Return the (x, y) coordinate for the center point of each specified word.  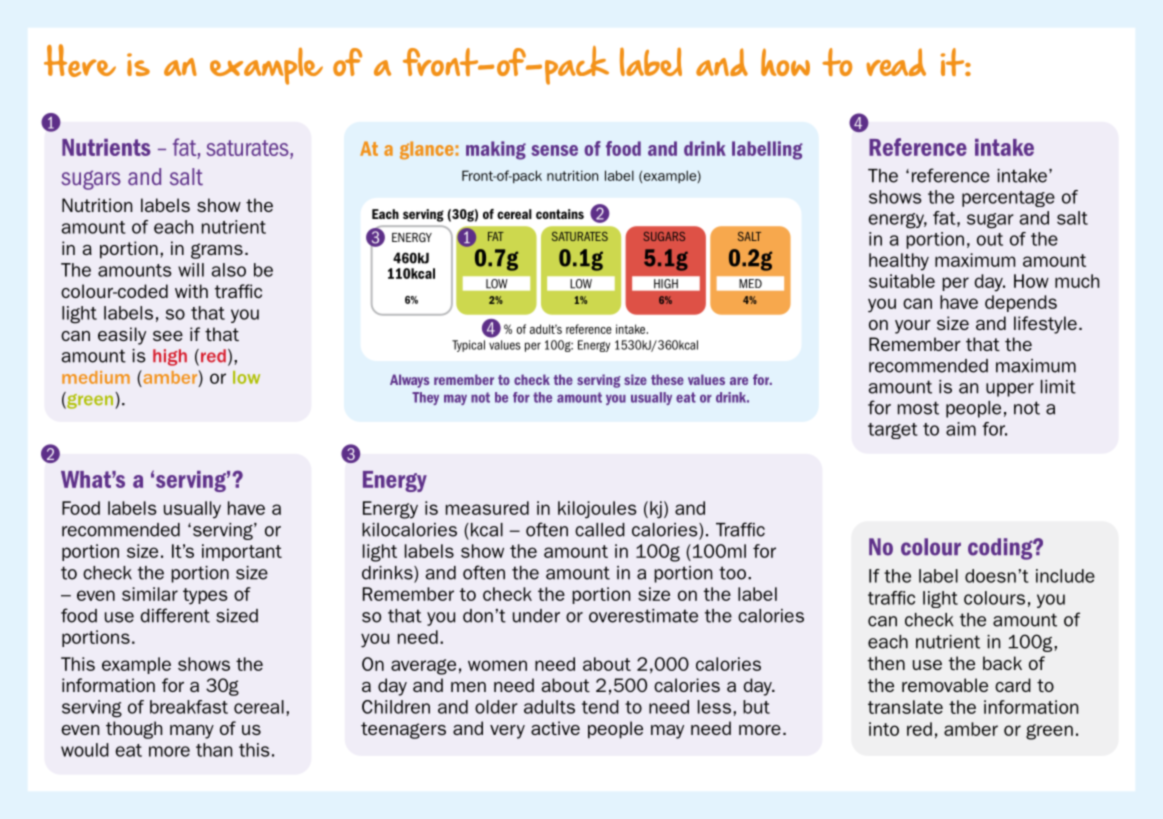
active (555, 728)
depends (1021, 303)
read (896, 62)
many (192, 732)
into (884, 729)
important (242, 552)
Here (80, 60)
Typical (468, 346)
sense (554, 150)
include (1065, 576)
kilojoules (597, 510)
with (191, 291)
